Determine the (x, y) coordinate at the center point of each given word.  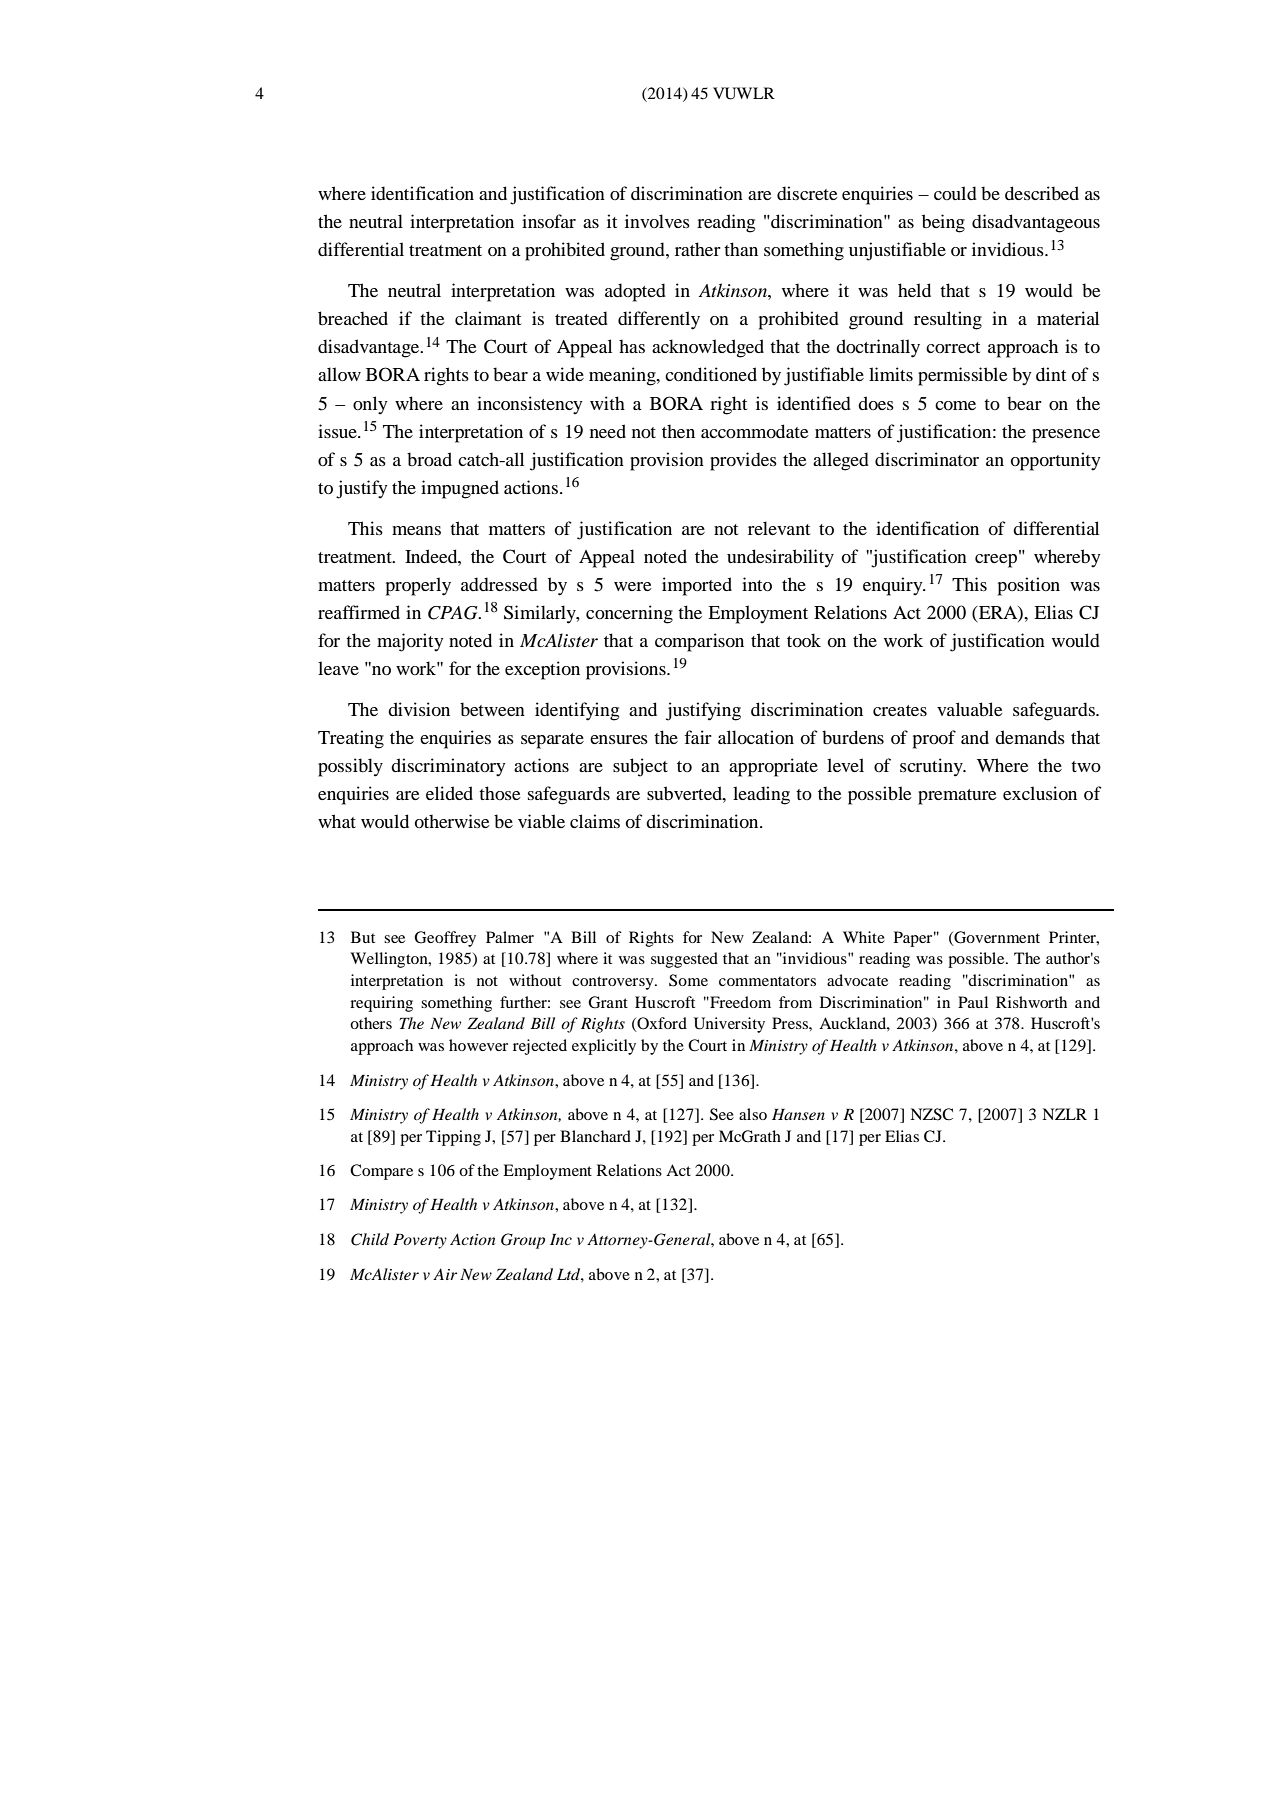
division (419, 709)
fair (698, 737)
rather (698, 249)
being (943, 223)
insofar (549, 221)
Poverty (420, 1241)
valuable (970, 709)
